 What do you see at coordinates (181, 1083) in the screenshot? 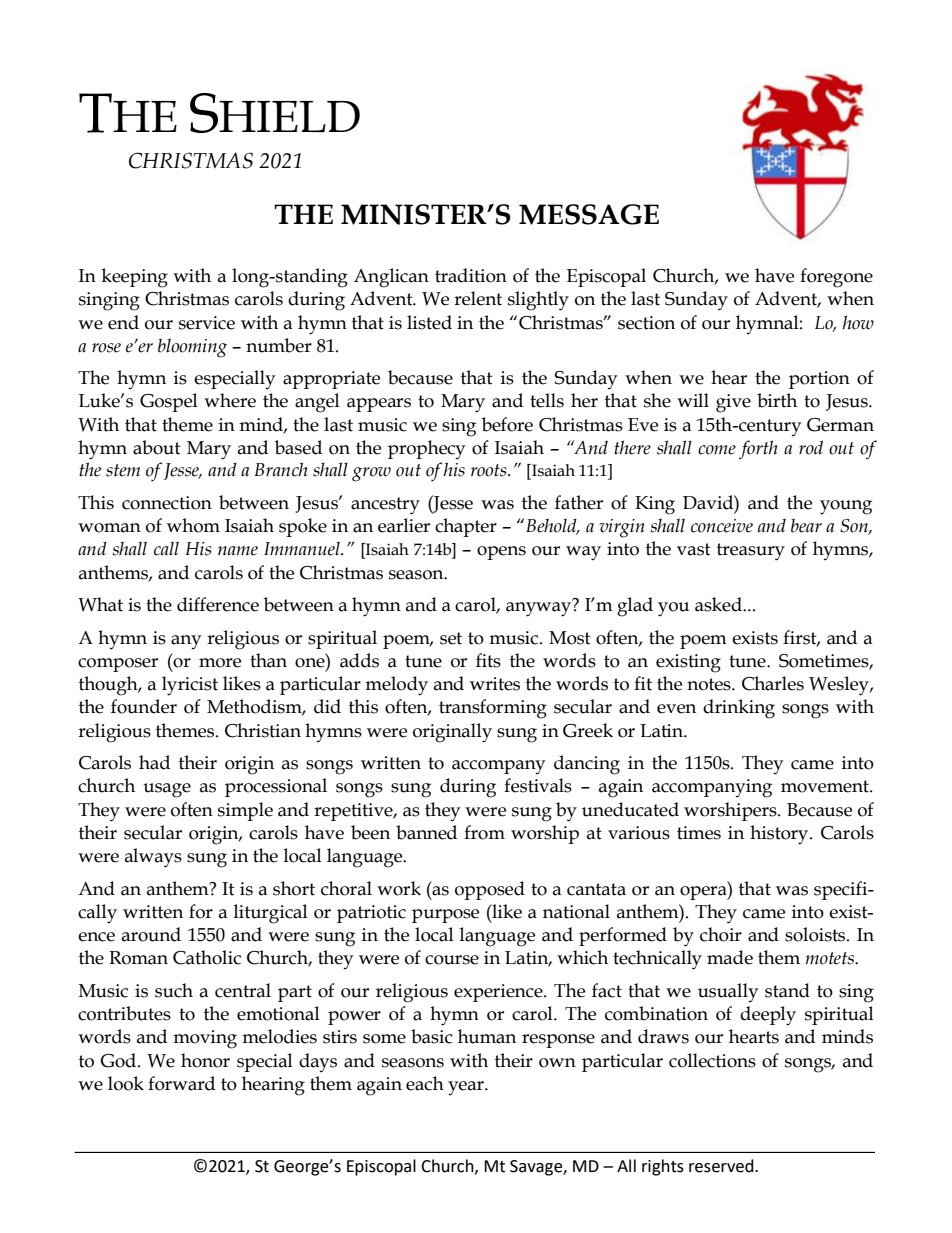
I see `forward` at bounding box center [181, 1083].
